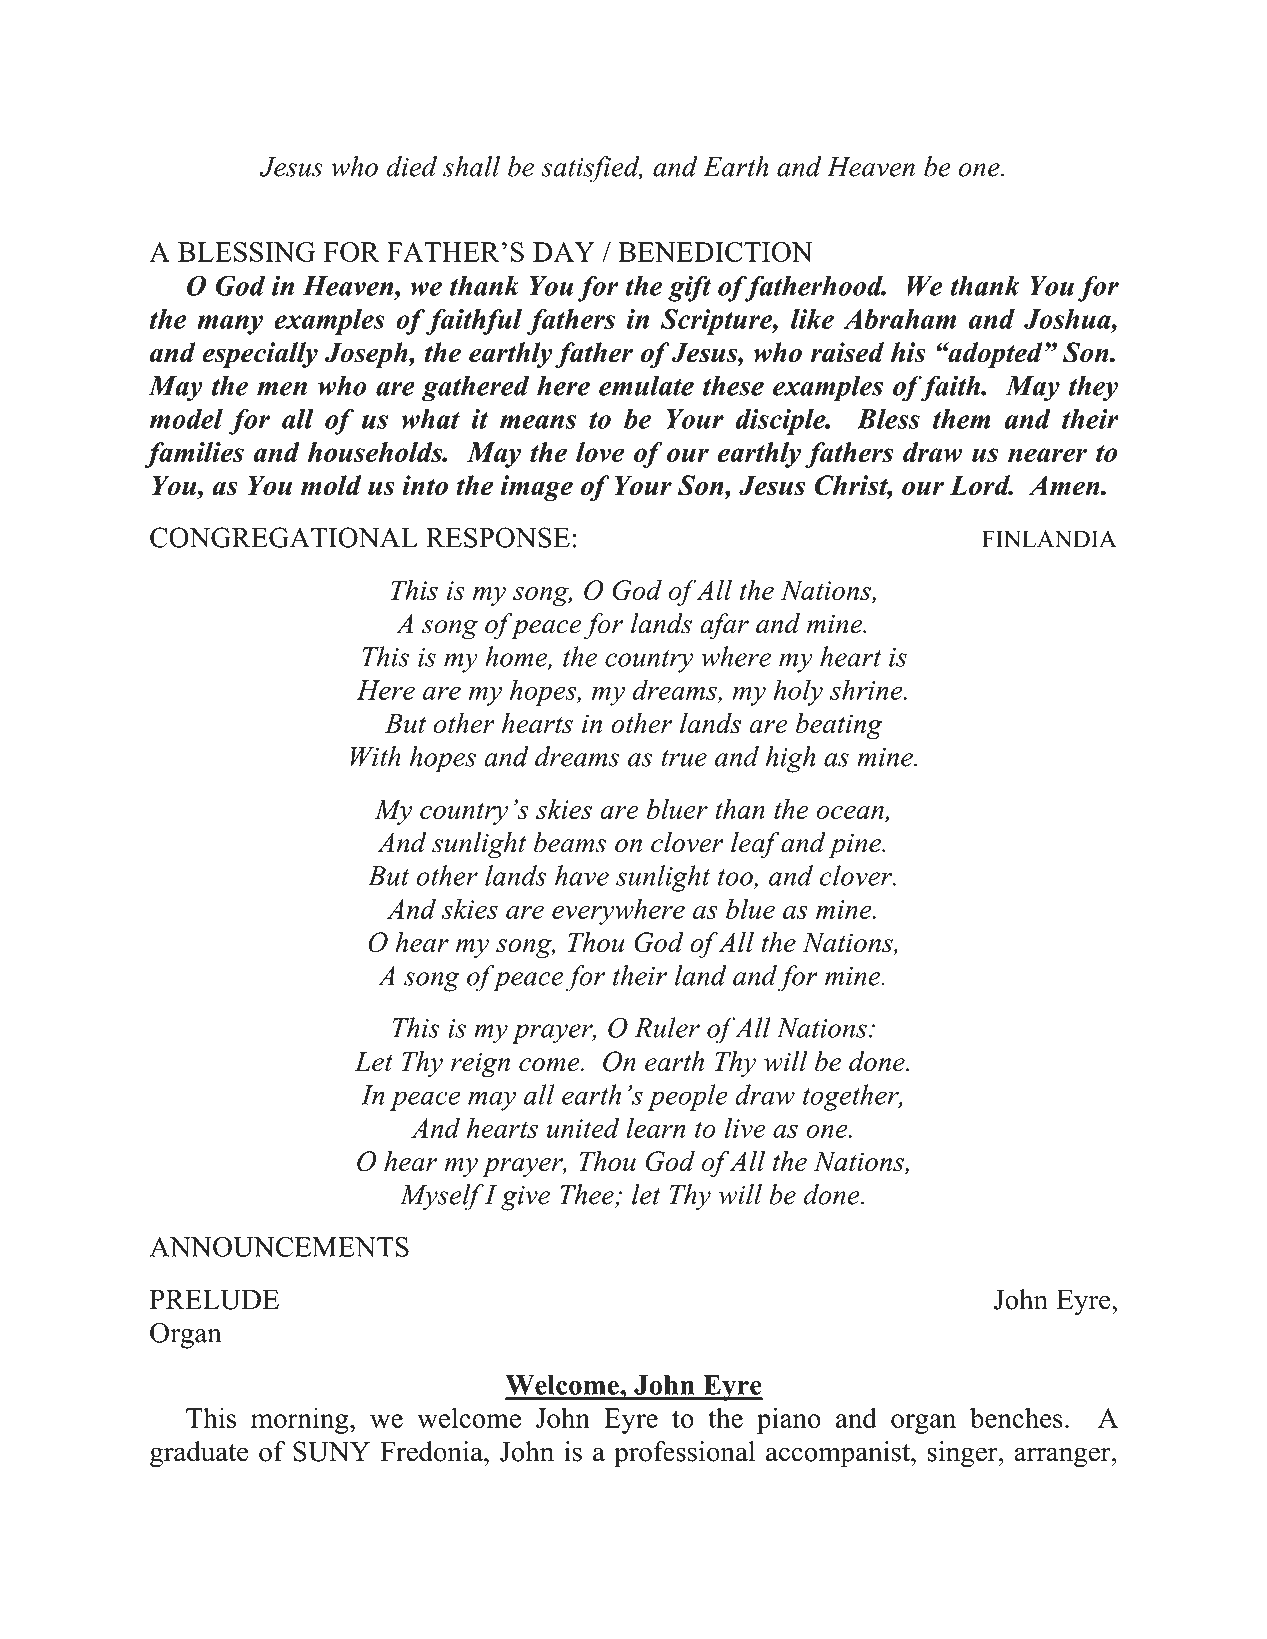  Describe the element at coordinates (331, 1451) in the screenshot. I see `SUNY` at that location.
